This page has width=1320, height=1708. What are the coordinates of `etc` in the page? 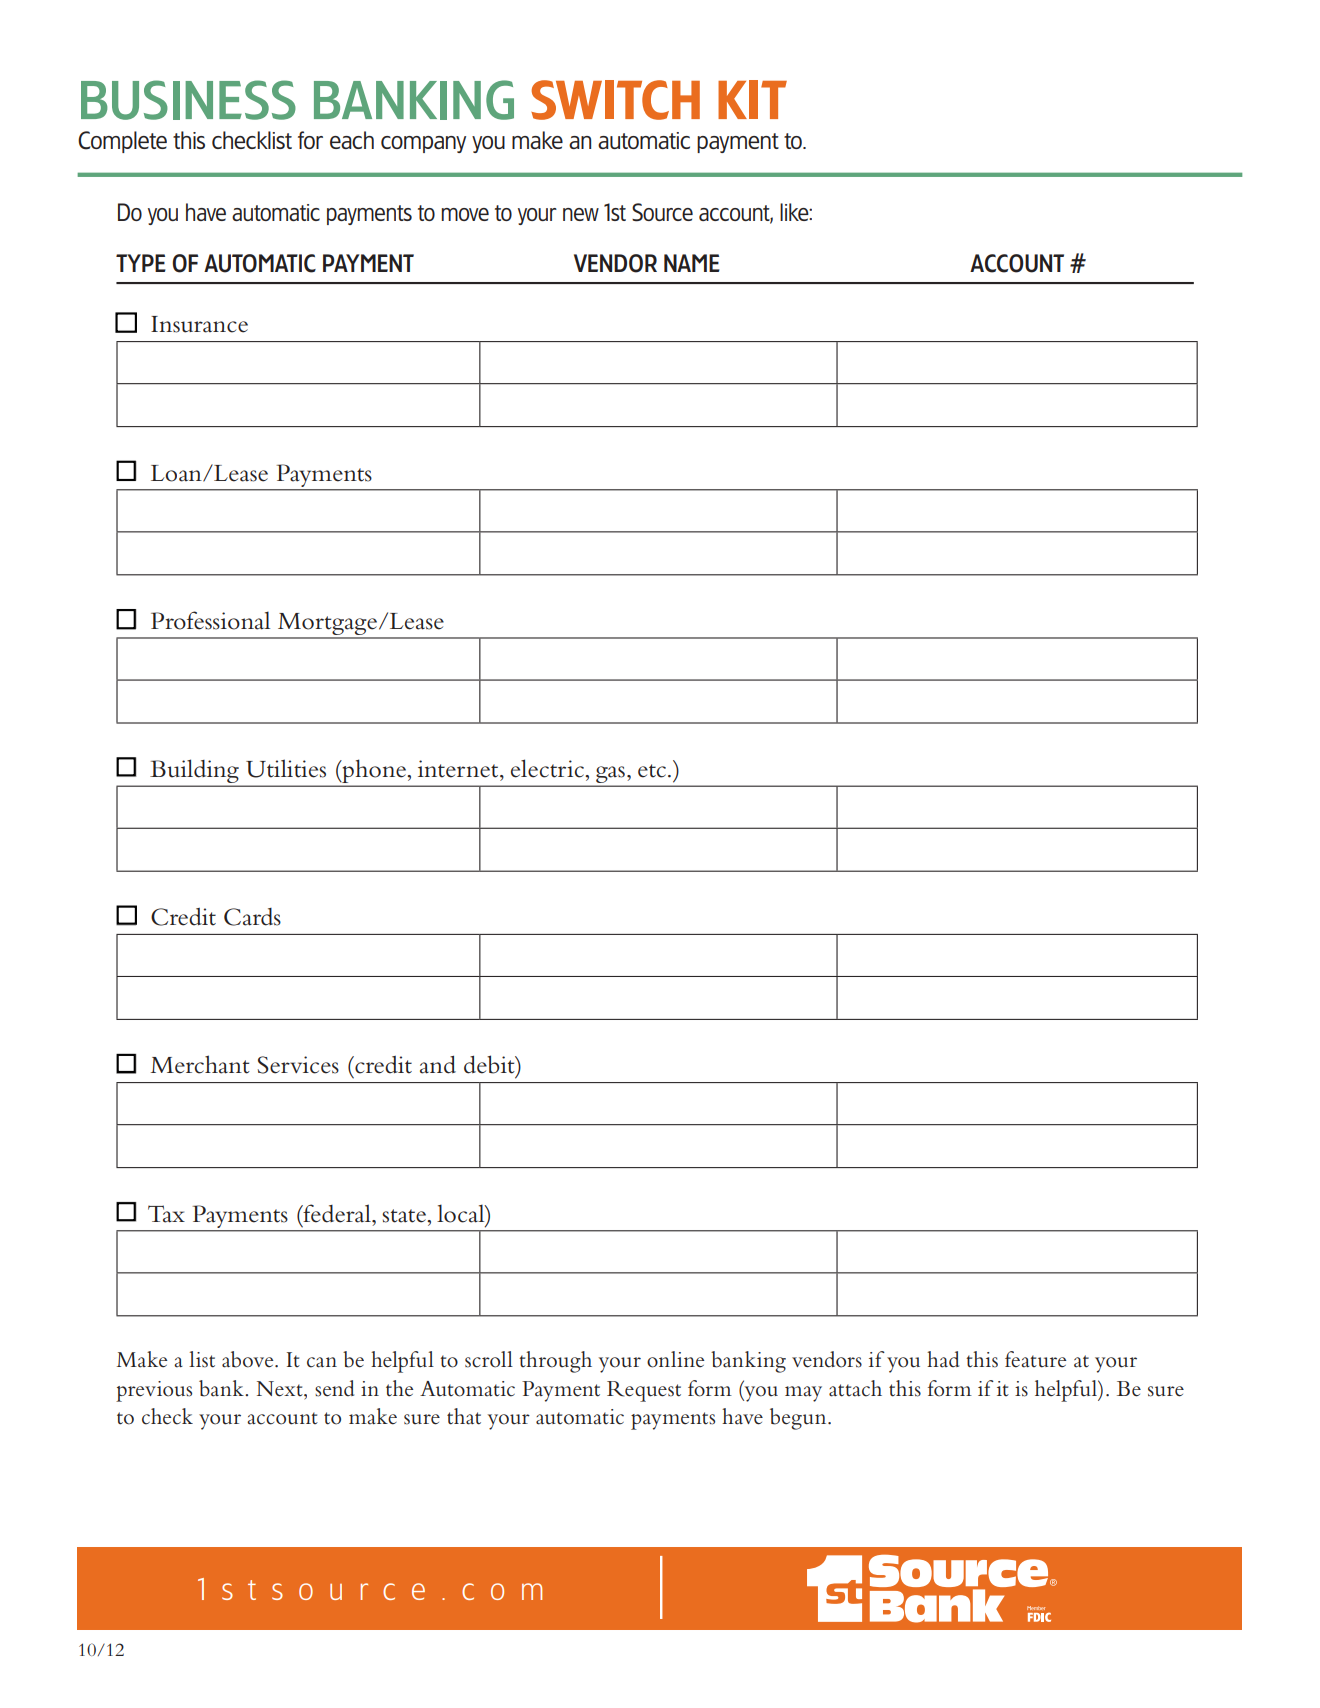 It's located at (653, 771).
